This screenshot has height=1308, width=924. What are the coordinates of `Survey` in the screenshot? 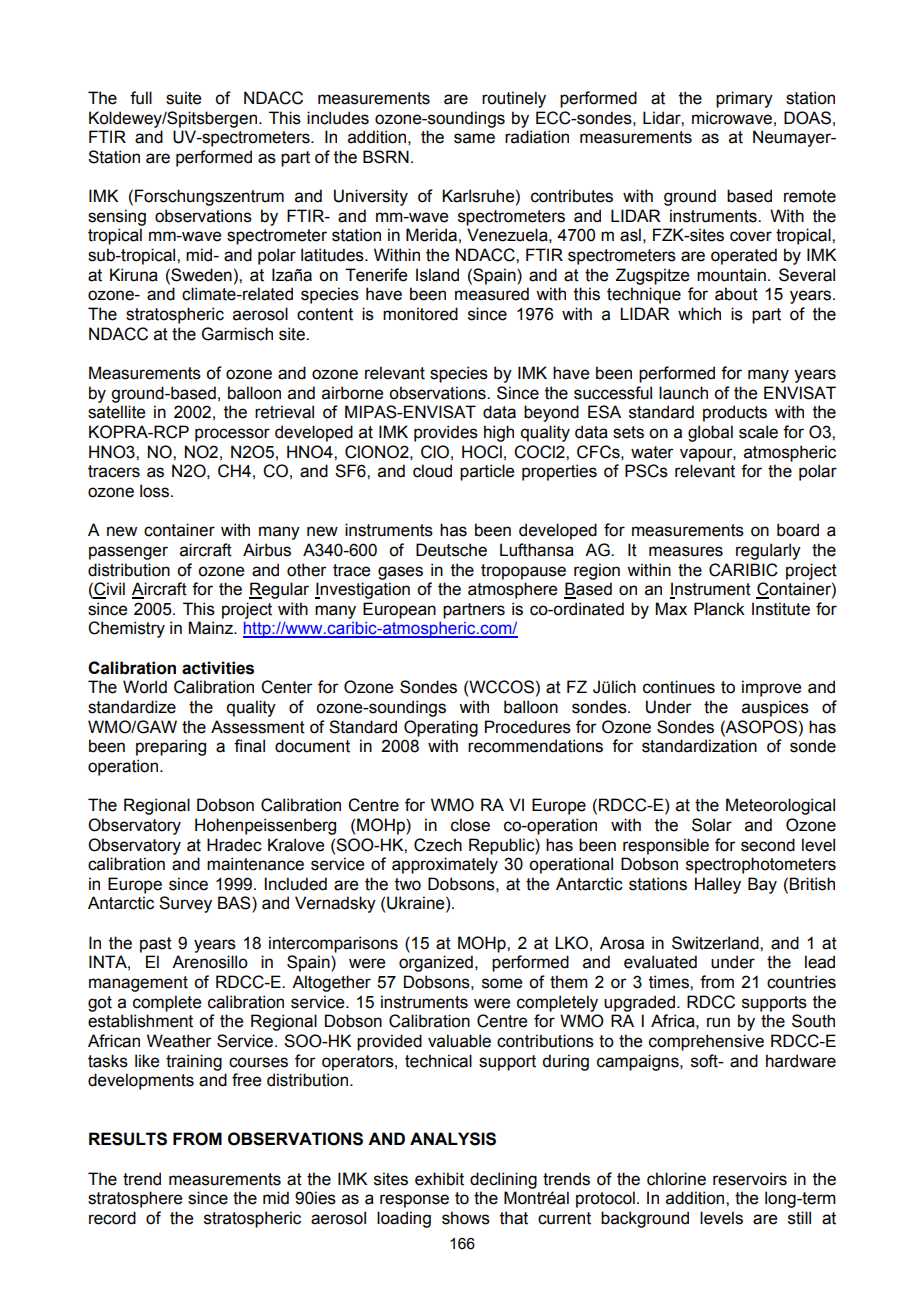 It's located at (185, 904).
